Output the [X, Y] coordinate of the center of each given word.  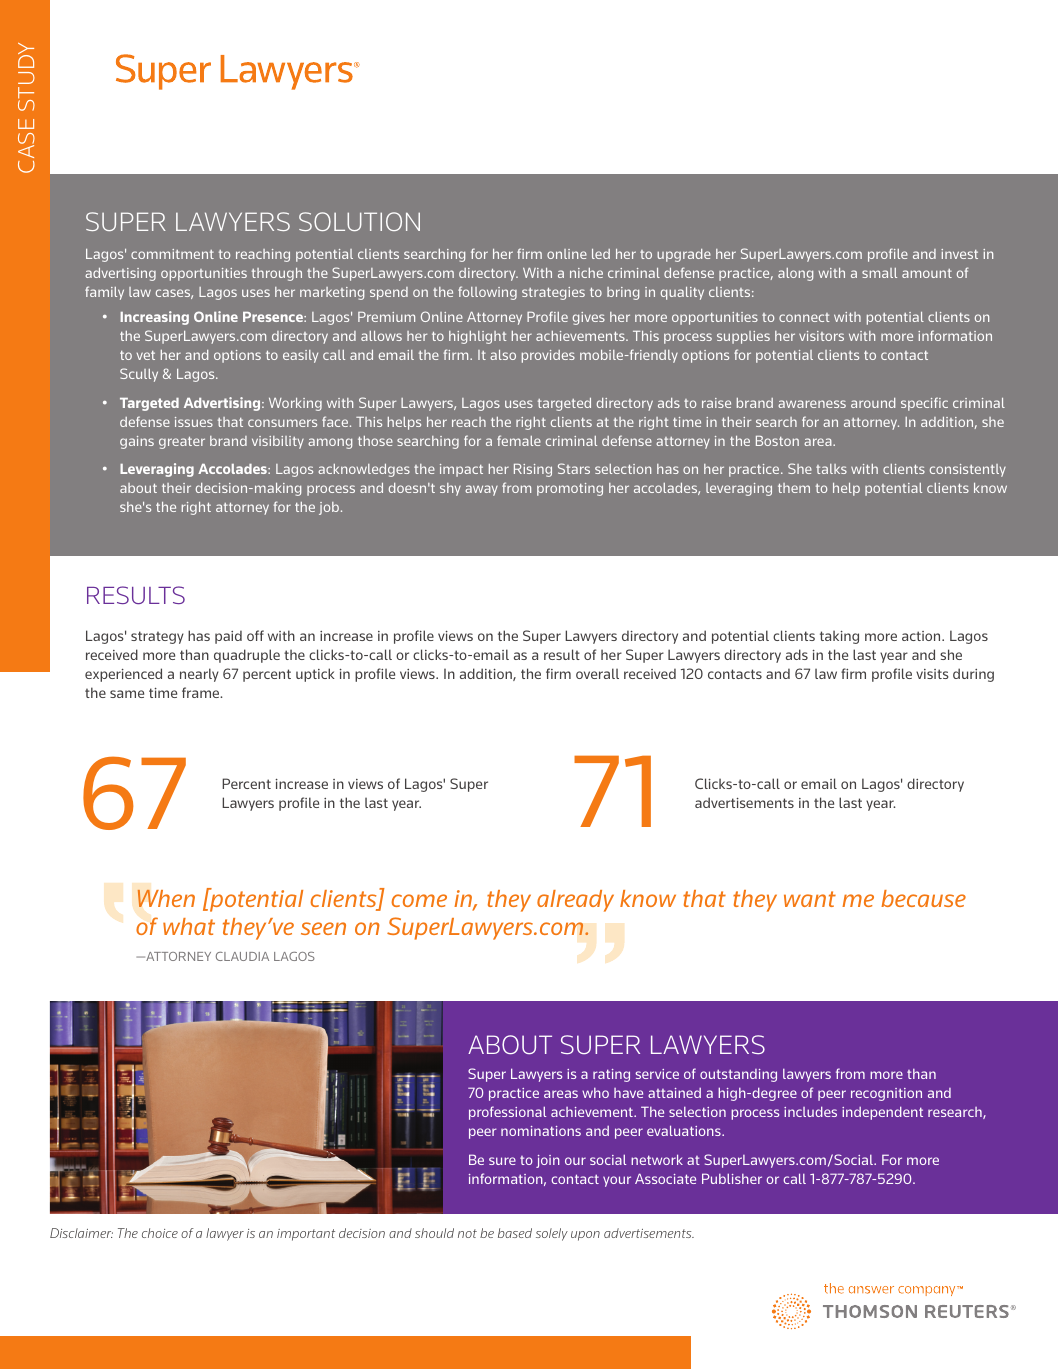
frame [202, 692]
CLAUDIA [242, 956]
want [810, 899]
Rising [533, 470]
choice [160, 1233]
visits [932, 674]
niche [586, 273]
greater [182, 443]
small [879, 273]
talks [831, 469]
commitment [172, 254]
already [575, 901]
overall [597, 673]
